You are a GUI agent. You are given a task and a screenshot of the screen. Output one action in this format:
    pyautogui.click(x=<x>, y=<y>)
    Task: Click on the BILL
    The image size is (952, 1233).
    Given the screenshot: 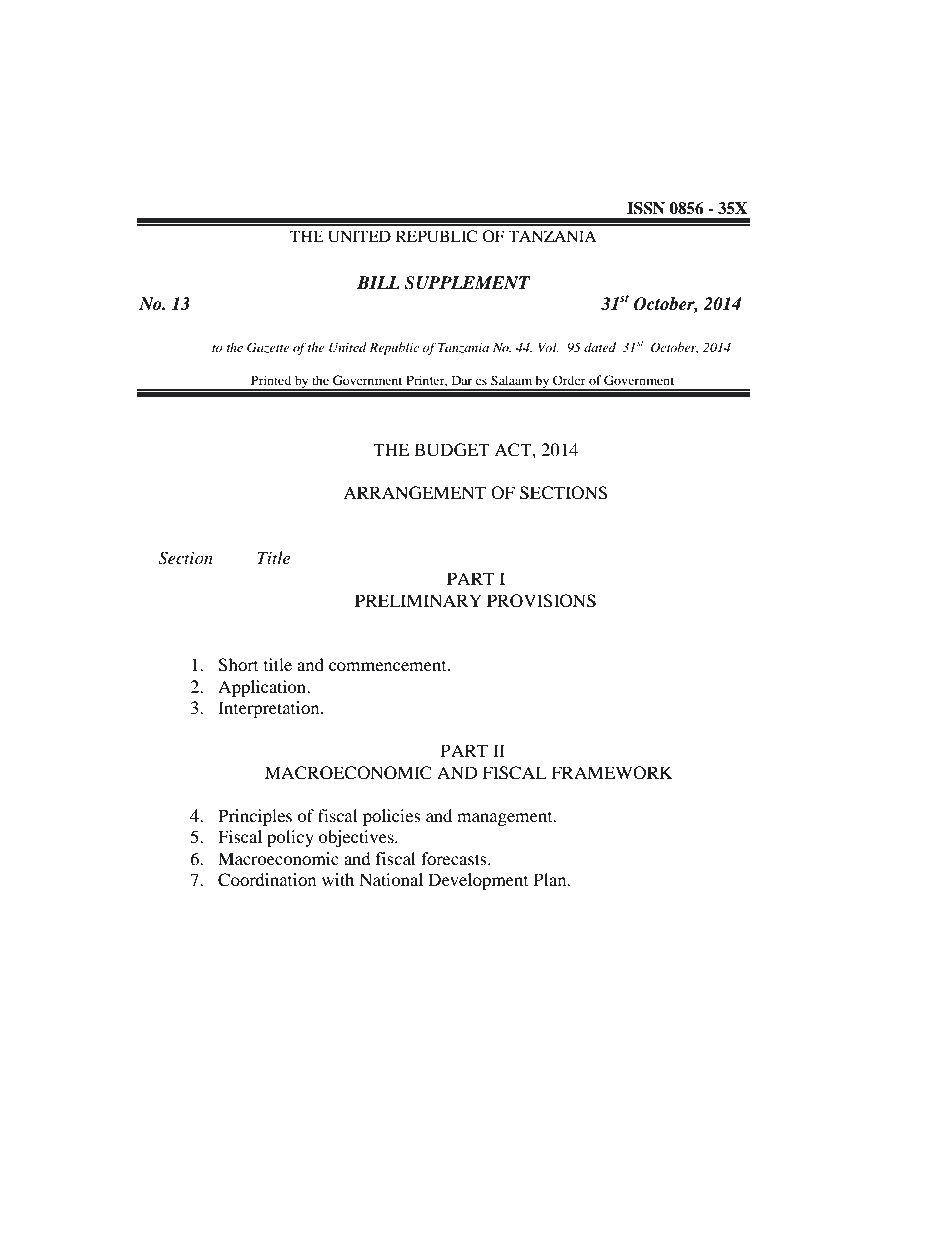 What is the action you would take?
    pyautogui.click(x=378, y=282)
